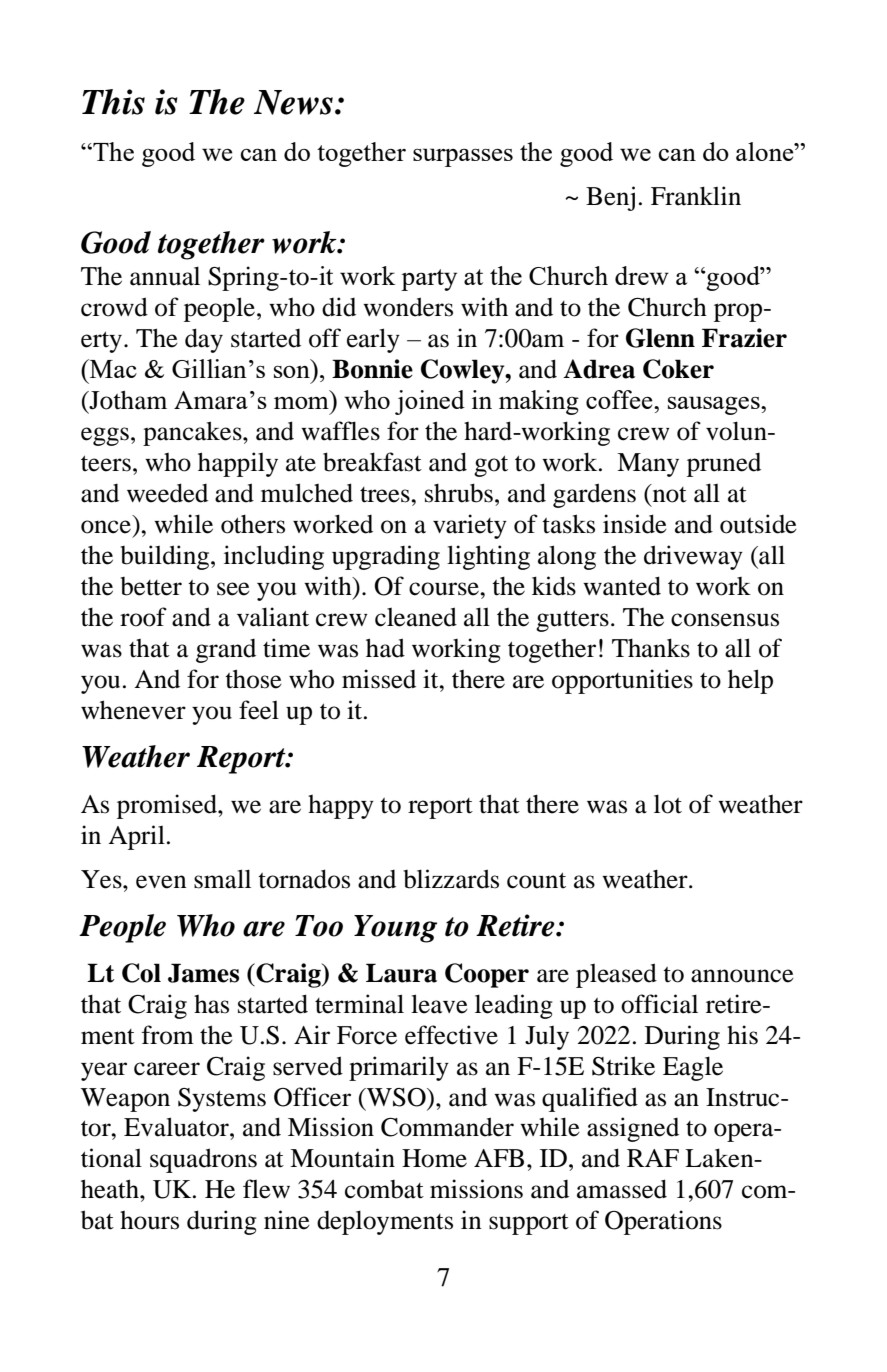 This screenshot has width=887, height=1372. Describe the element at coordinates (385, 648) in the screenshot. I see `had` at that location.
